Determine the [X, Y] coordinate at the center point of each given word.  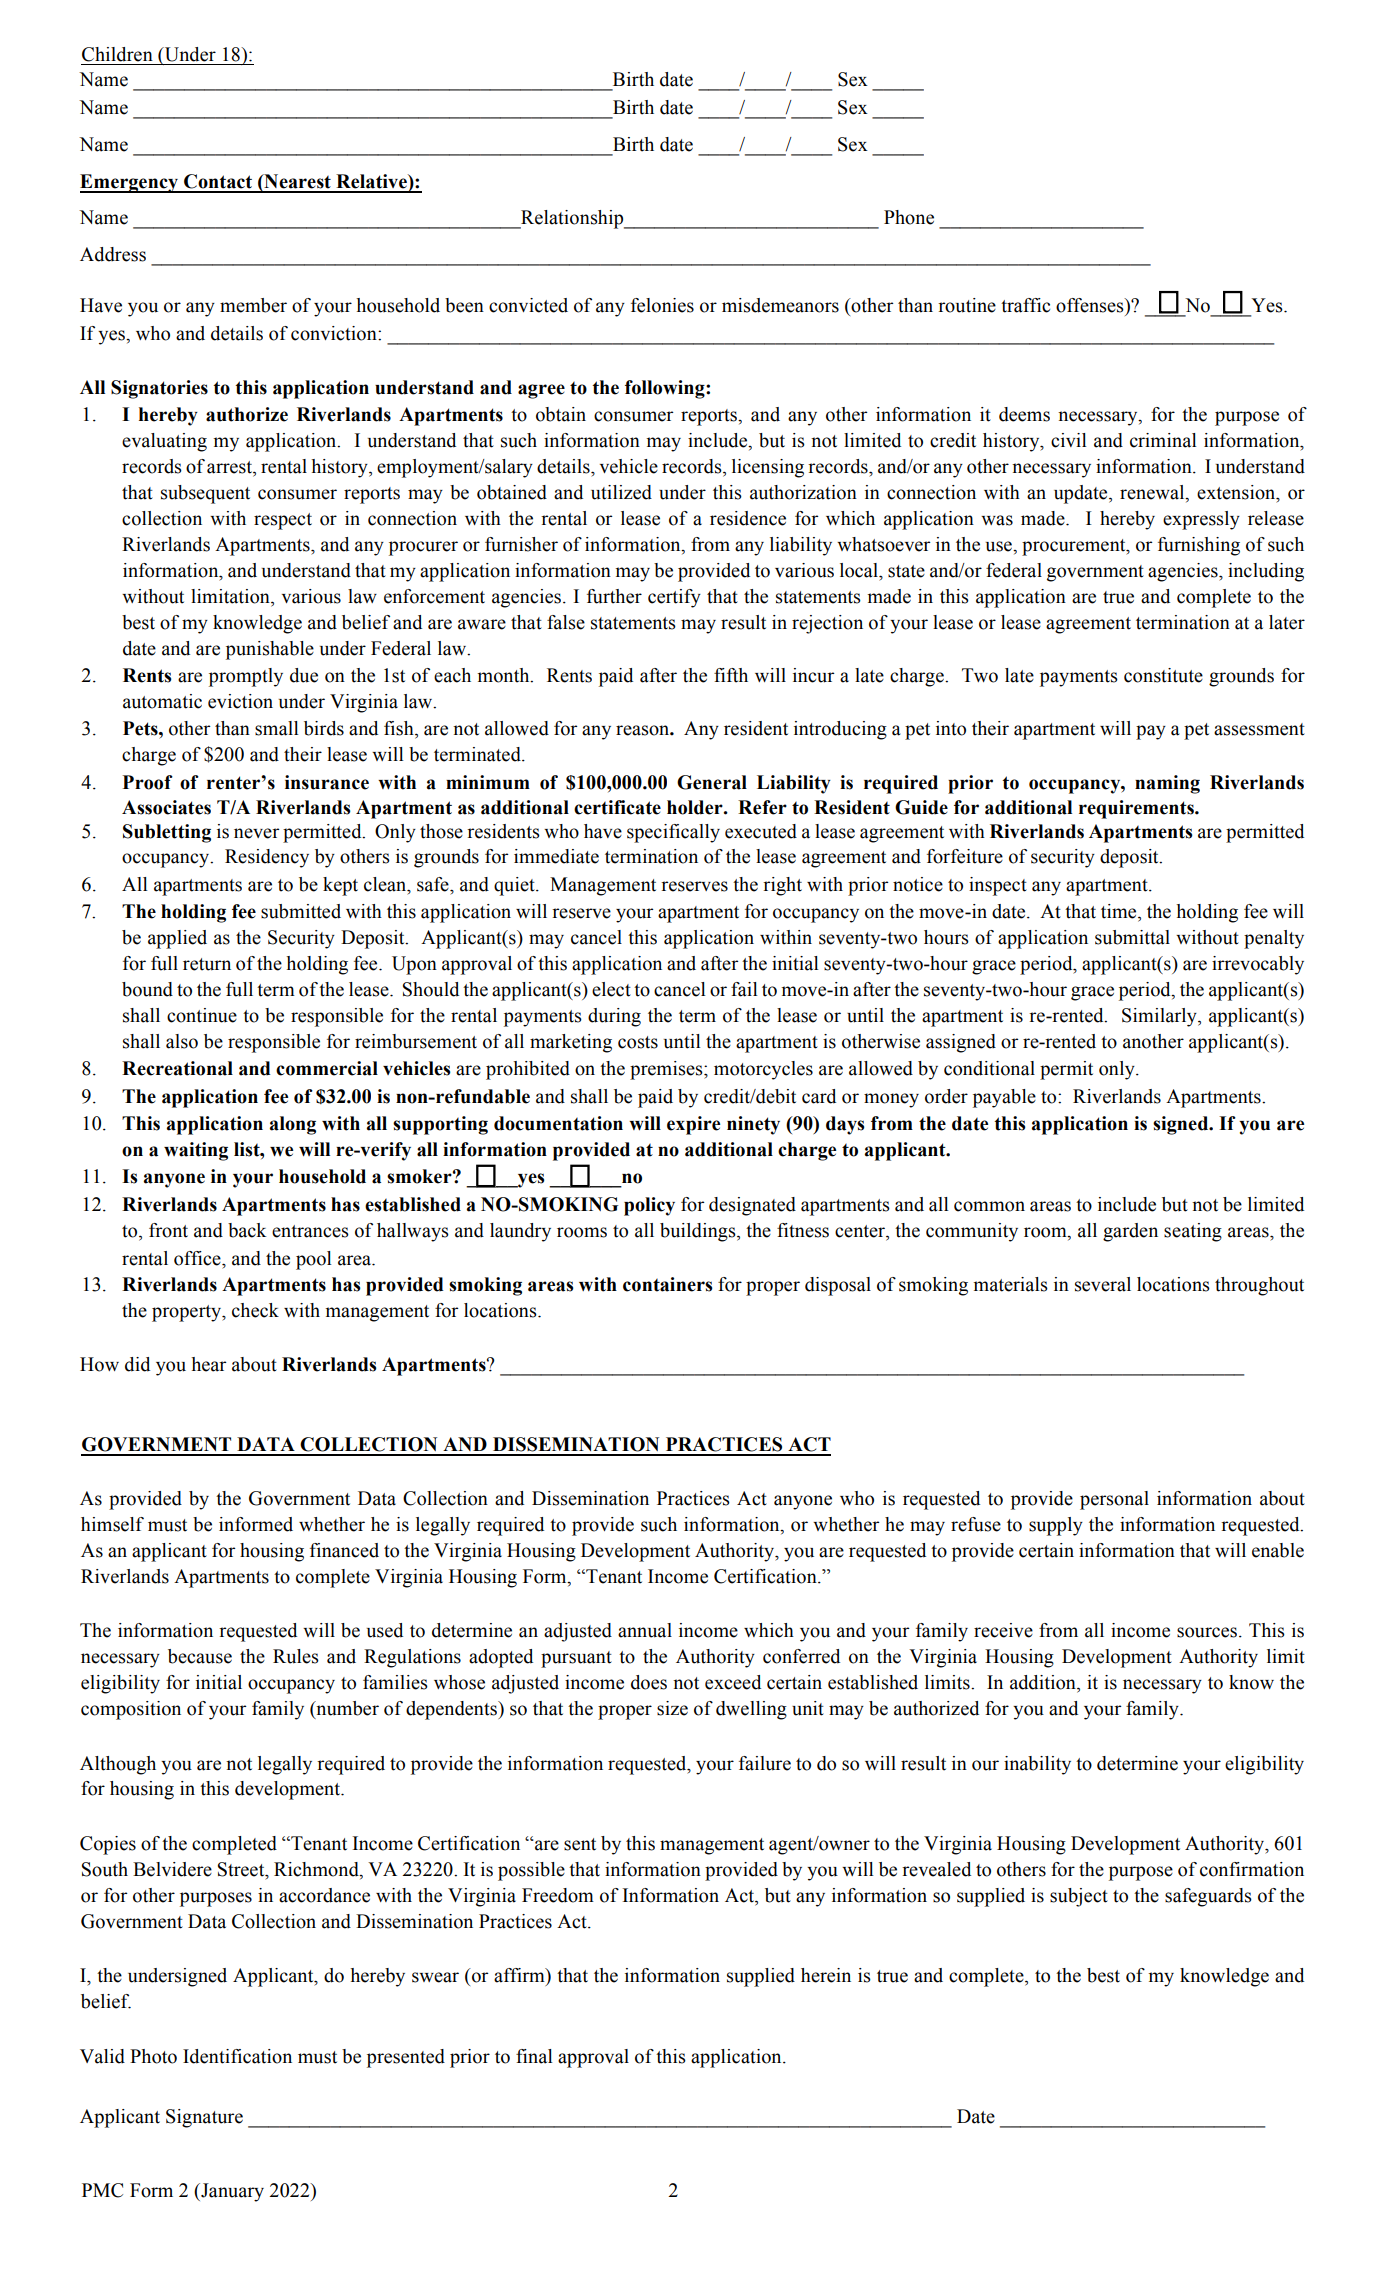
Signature [204, 2118]
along [293, 1125]
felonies [662, 305]
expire [693, 1125]
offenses [1091, 305]
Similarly [1160, 1017]
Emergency [130, 183]
